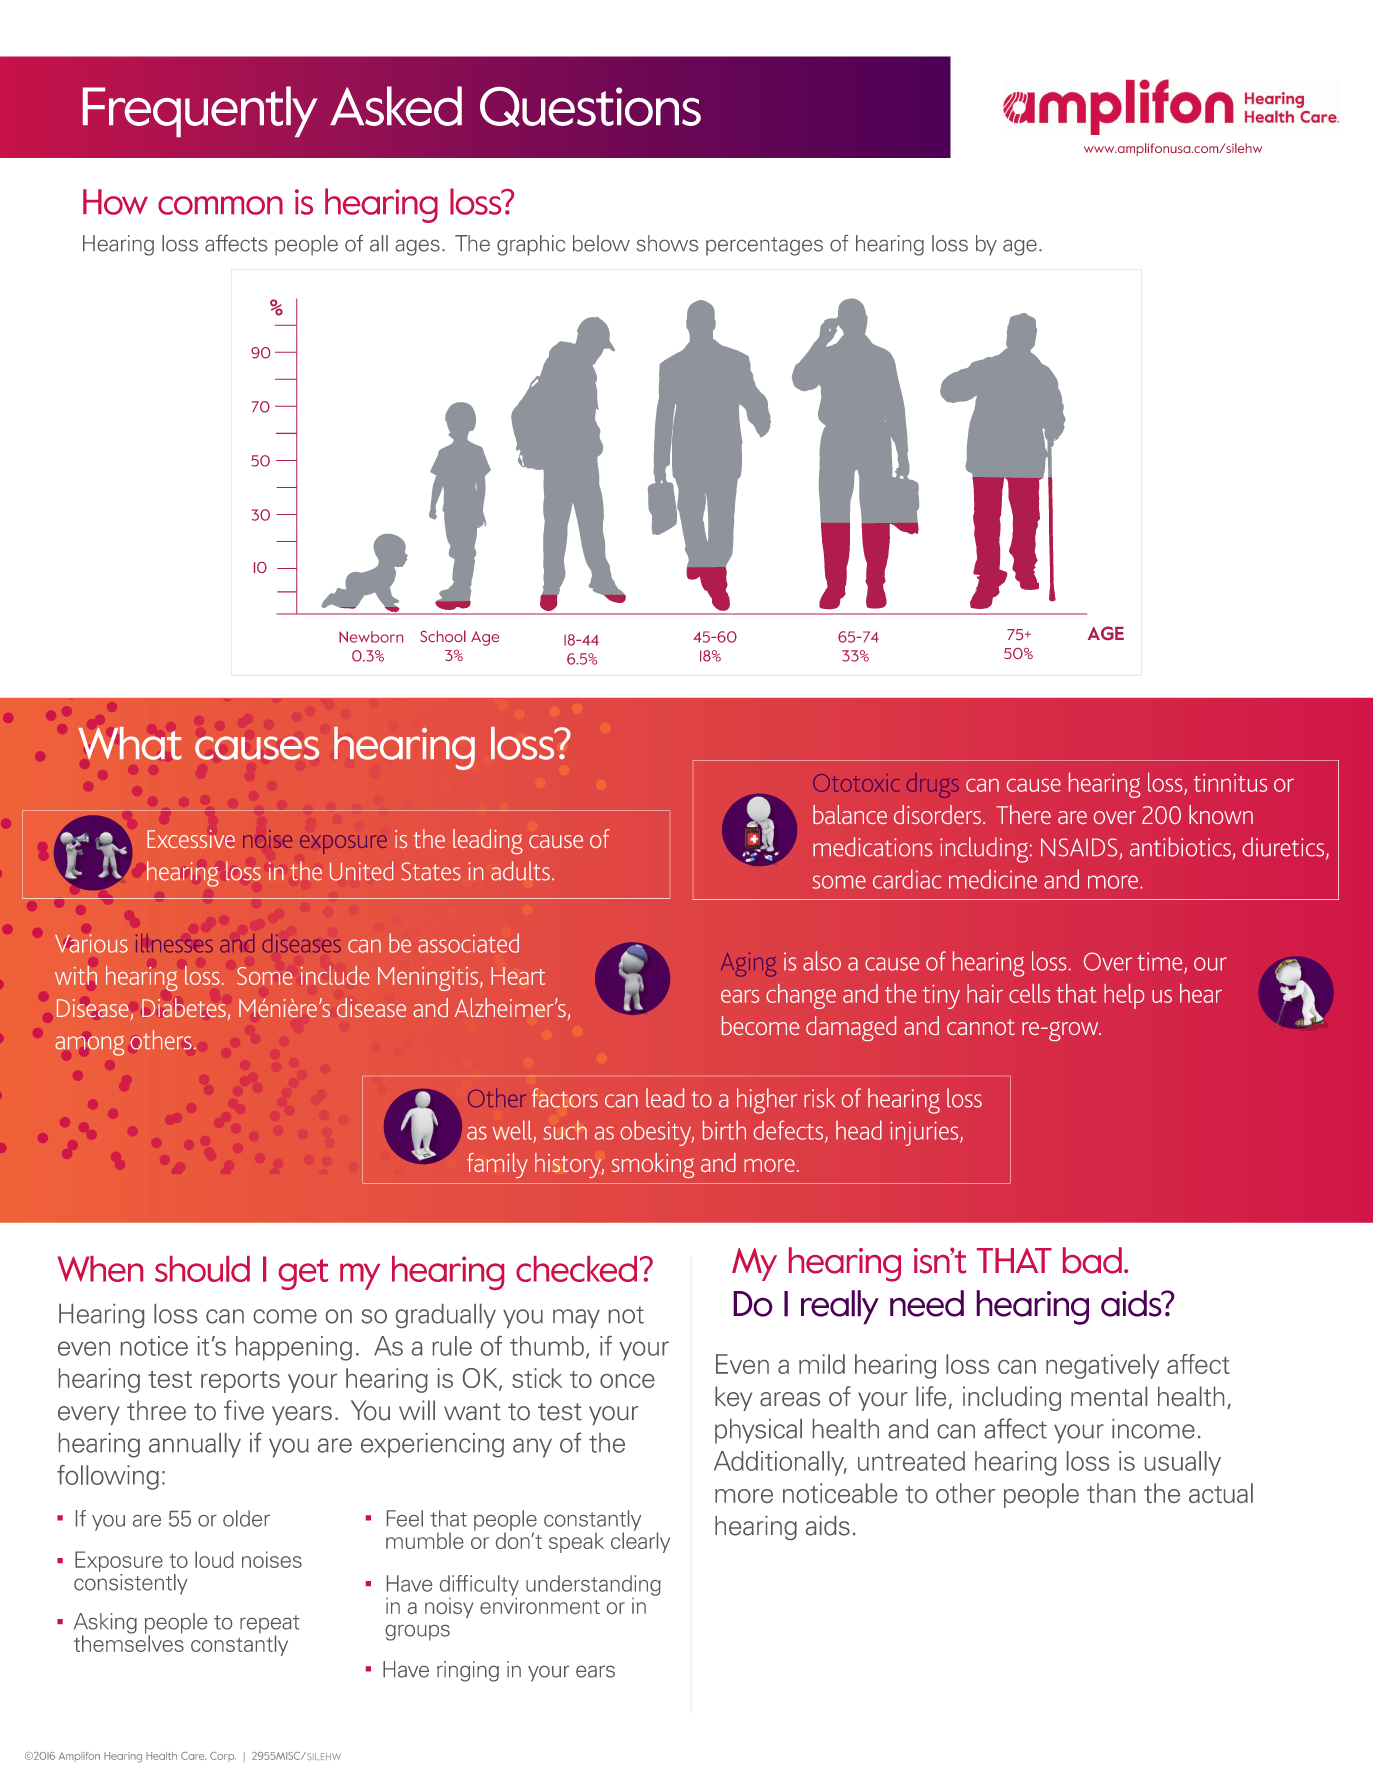 Image resolution: width=1373 pixels, height=1776 pixels. What do you see at coordinates (667, 243) in the screenshot?
I see `shows` at bounding box center [667, 243].
